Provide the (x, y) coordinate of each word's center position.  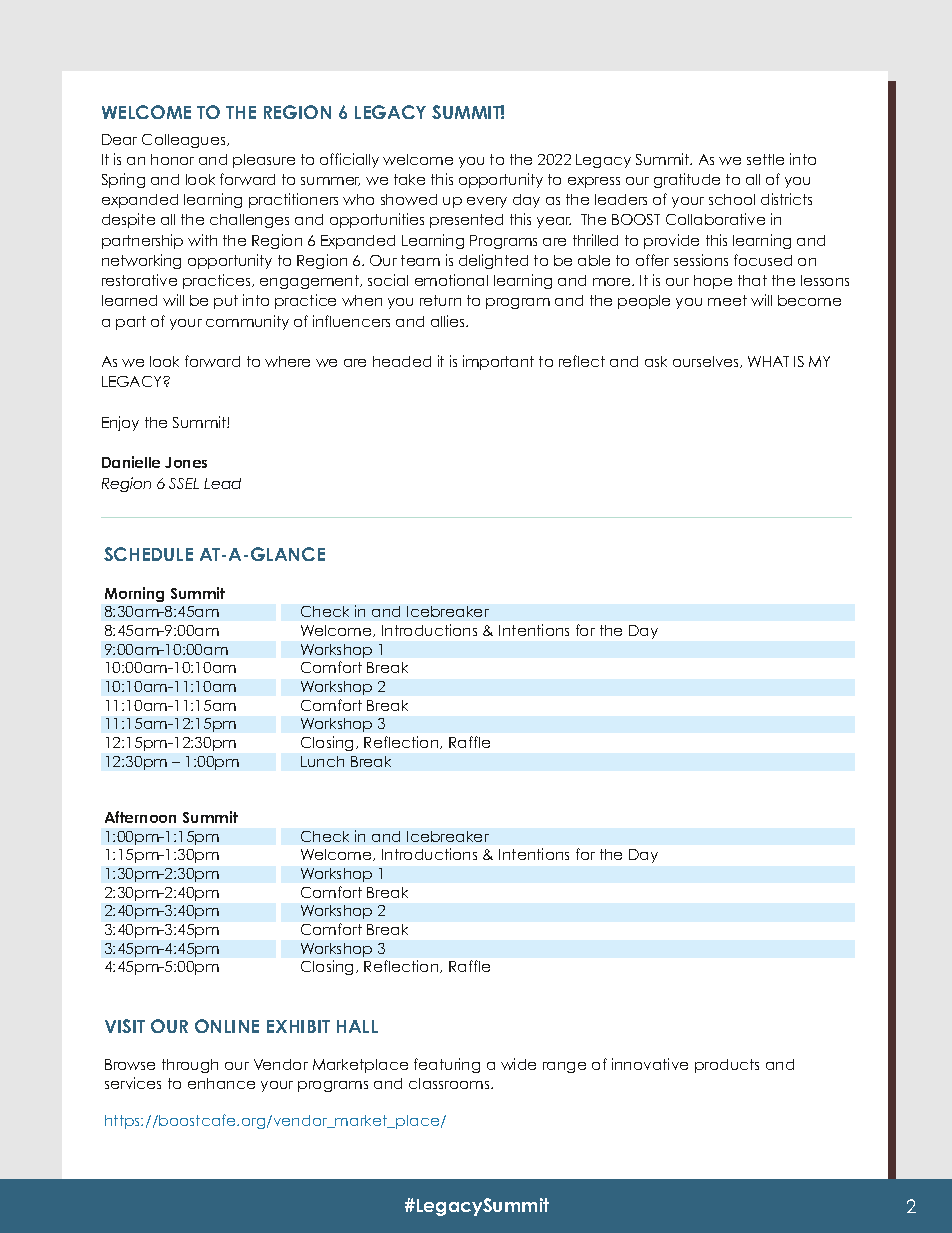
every (487, 202)
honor (172, 159)
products (727, 1066)
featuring (447, 1065)
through (190, 1066)
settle (765, 159)
